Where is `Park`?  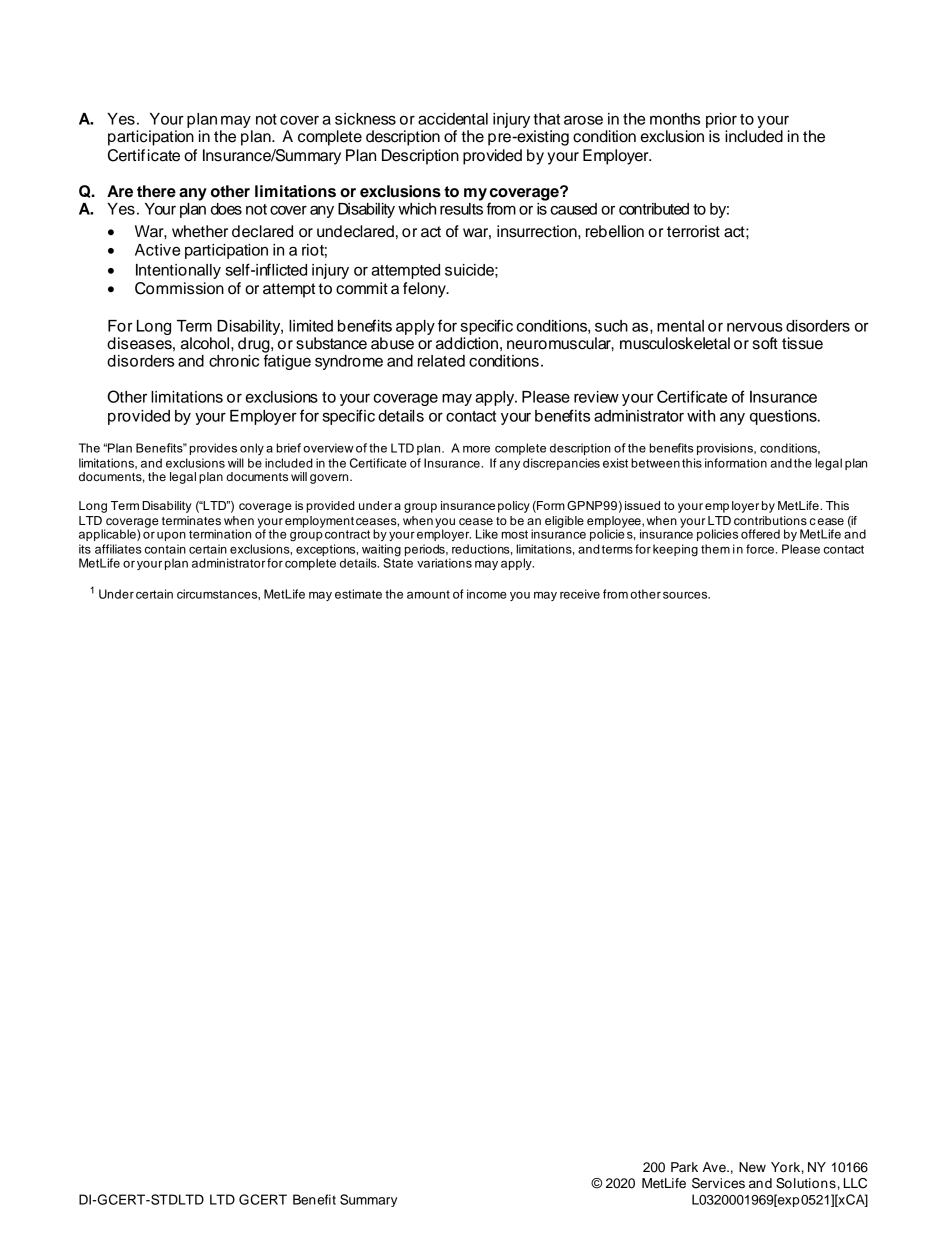
Park is located at coordinates (684, 1167).
